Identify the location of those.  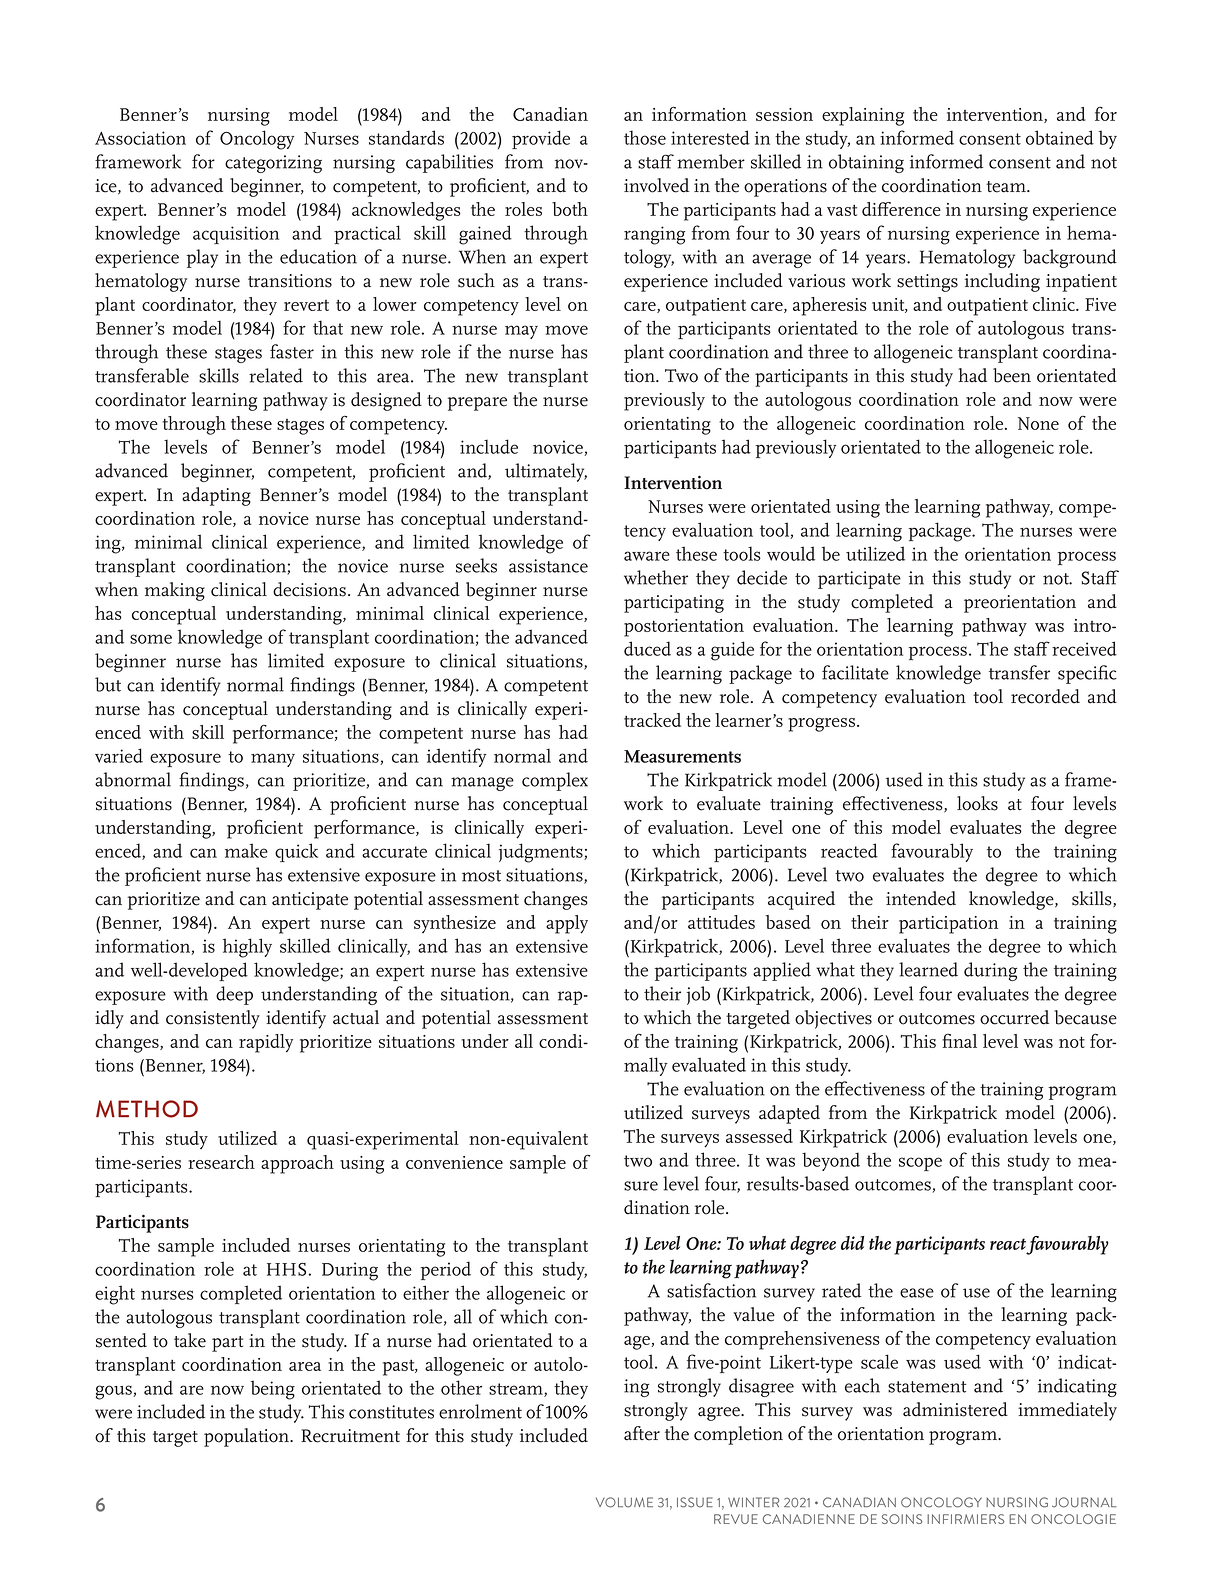
(645, 137).
